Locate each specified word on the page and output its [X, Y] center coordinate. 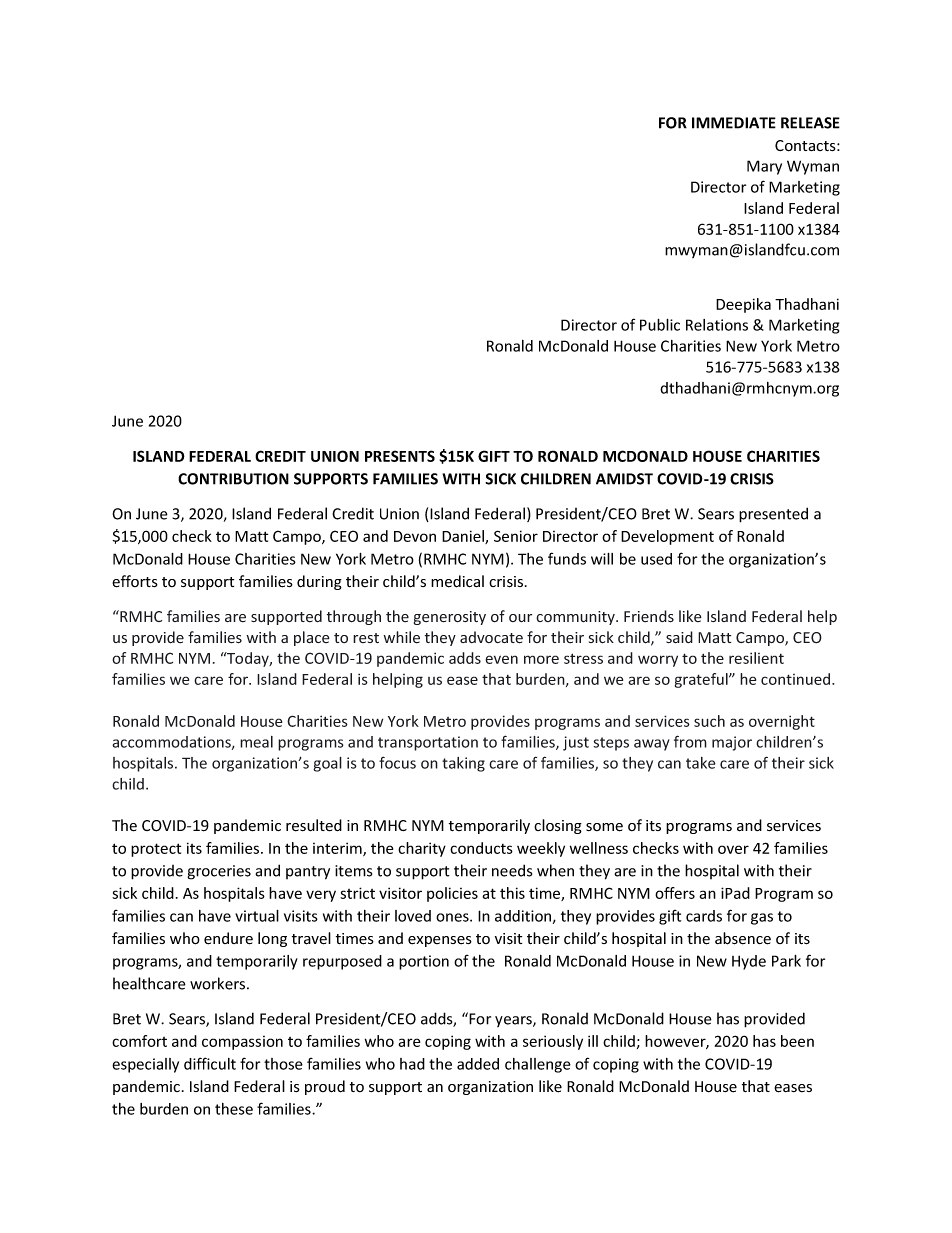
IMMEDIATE [734, 123]
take [701, 763]
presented [773, 515]
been [797, 1041]
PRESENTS [400, 456]
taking [463, 764]
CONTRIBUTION [233, 479]
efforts [135, 581]
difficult [210, 1063]
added [478, 1064]
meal [256, 742]
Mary [764, 167]
